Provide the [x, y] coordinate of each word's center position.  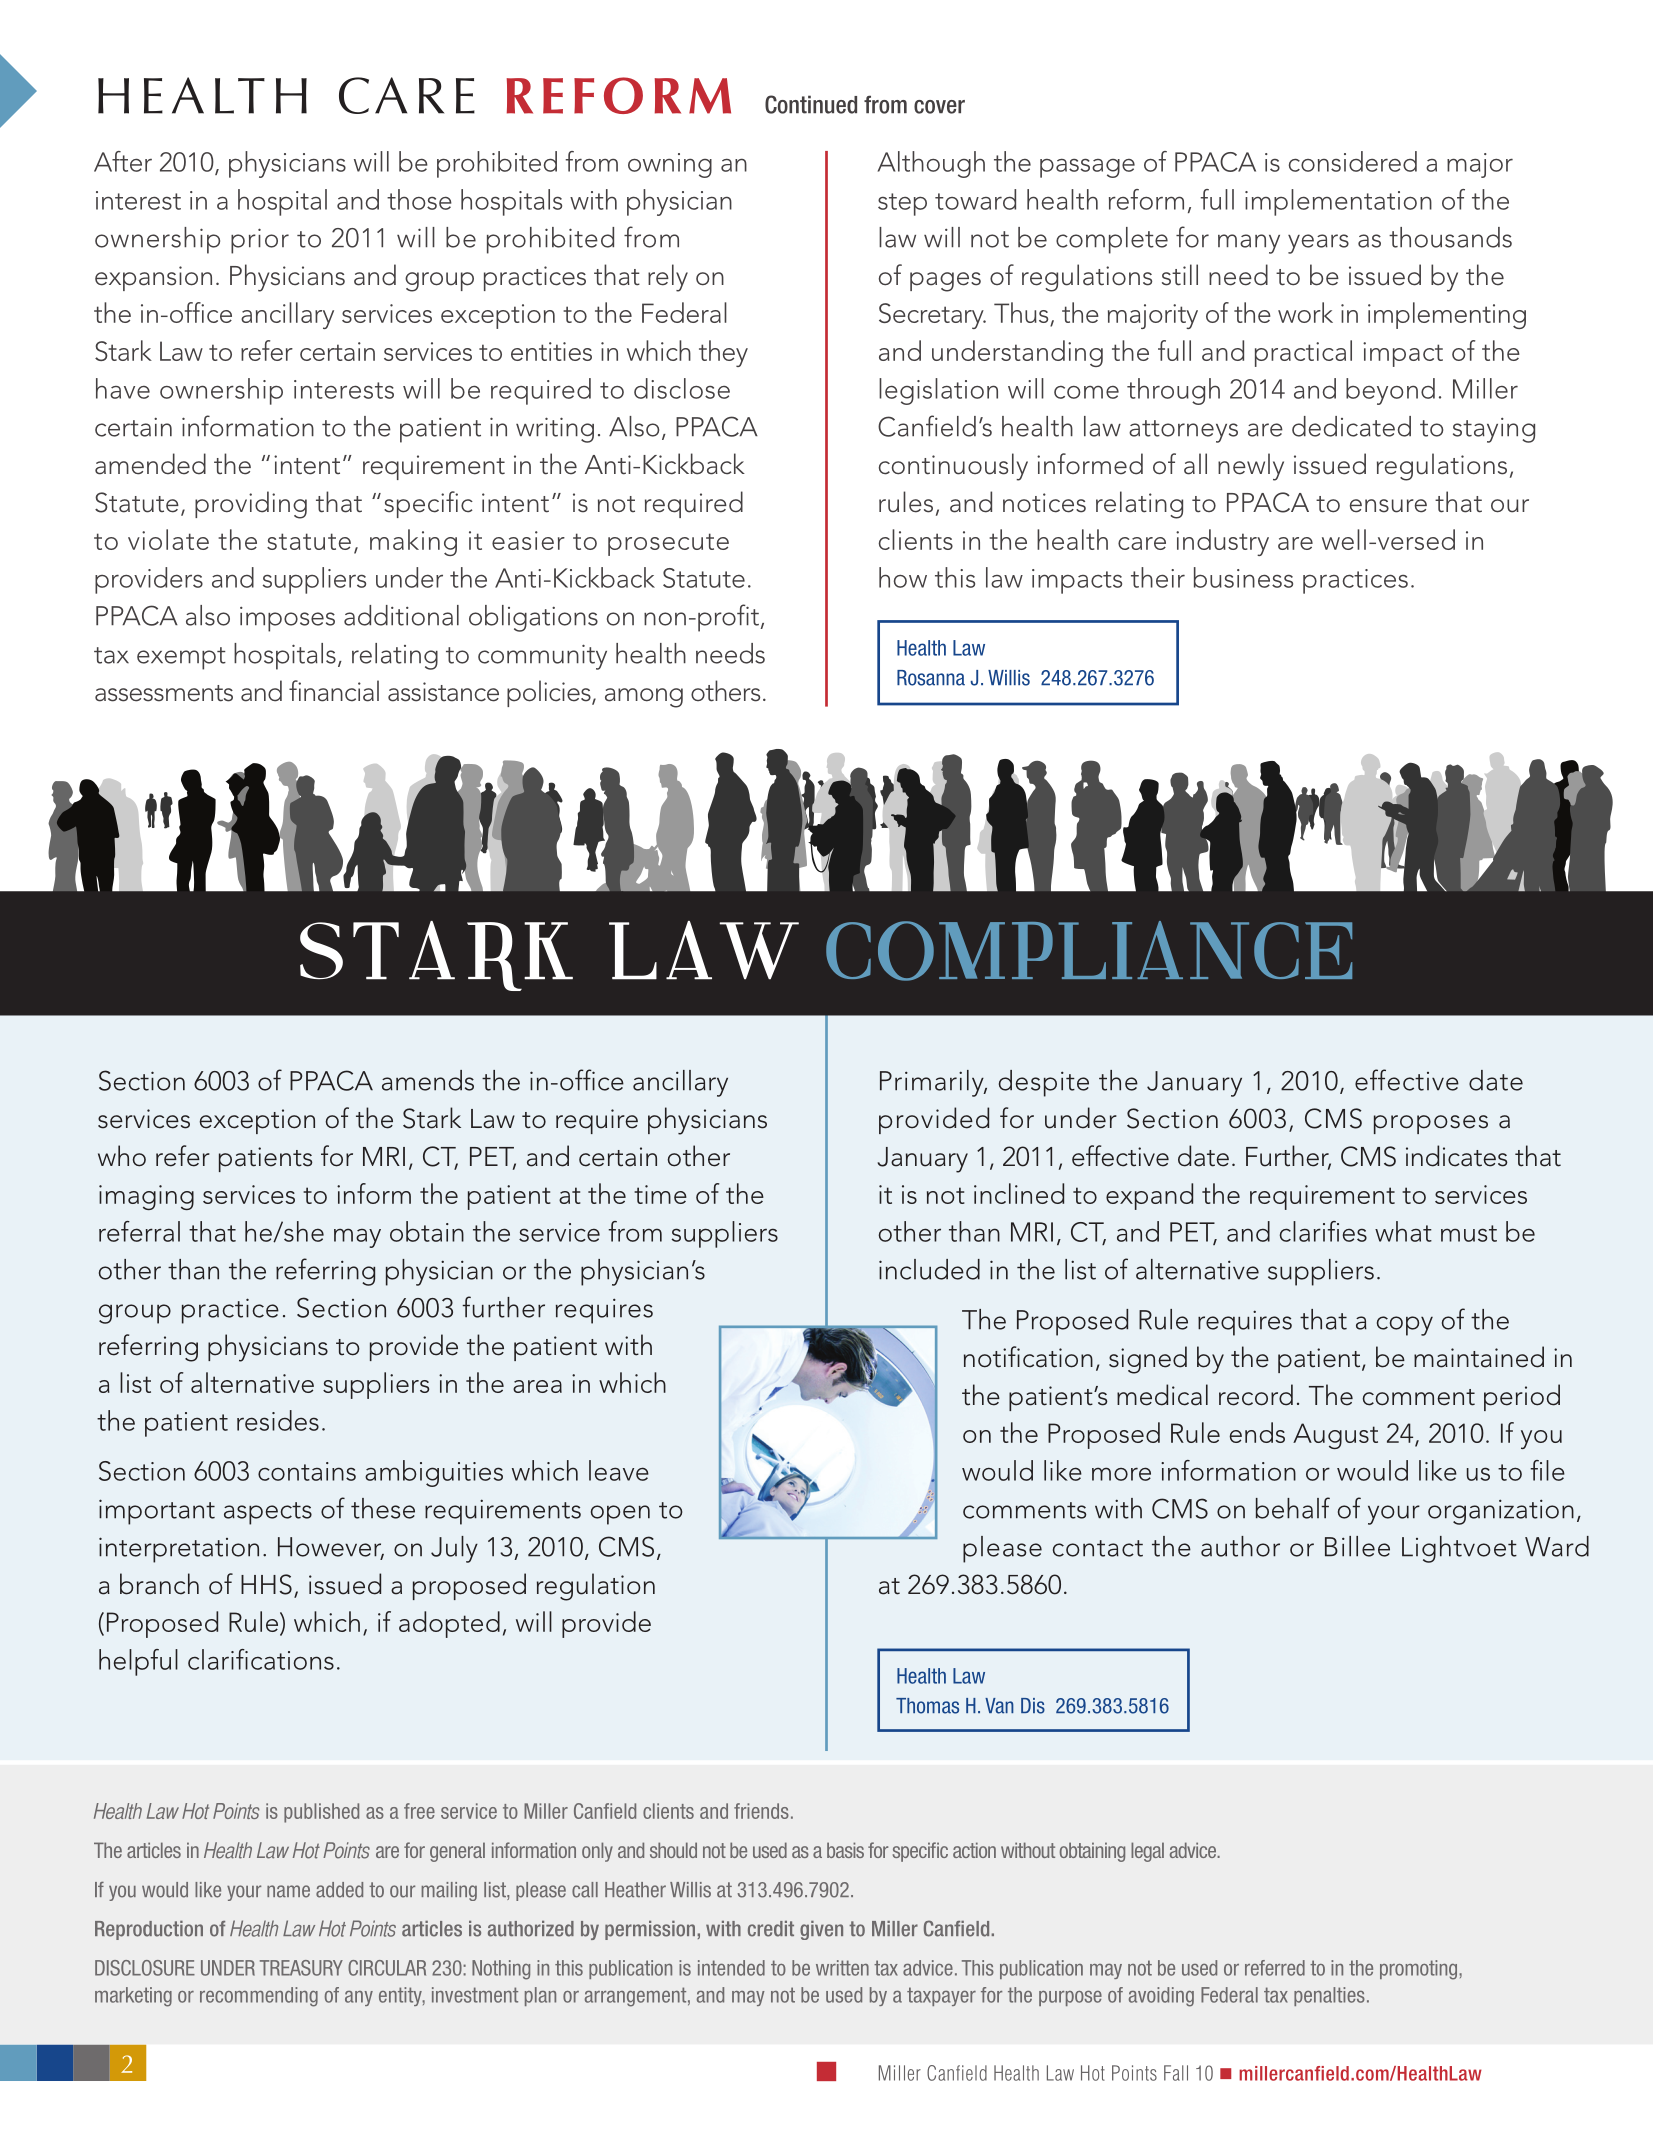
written [842, 1968]
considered [1353, 161]
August [1335, 1436]
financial [334, 691]
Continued [811, 104]
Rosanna [931, 678]
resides [278, 1420]
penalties [1329, 1996]
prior [260, 241]
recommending [259, 1997]
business [1243, 577]
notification [1028, 1357]
